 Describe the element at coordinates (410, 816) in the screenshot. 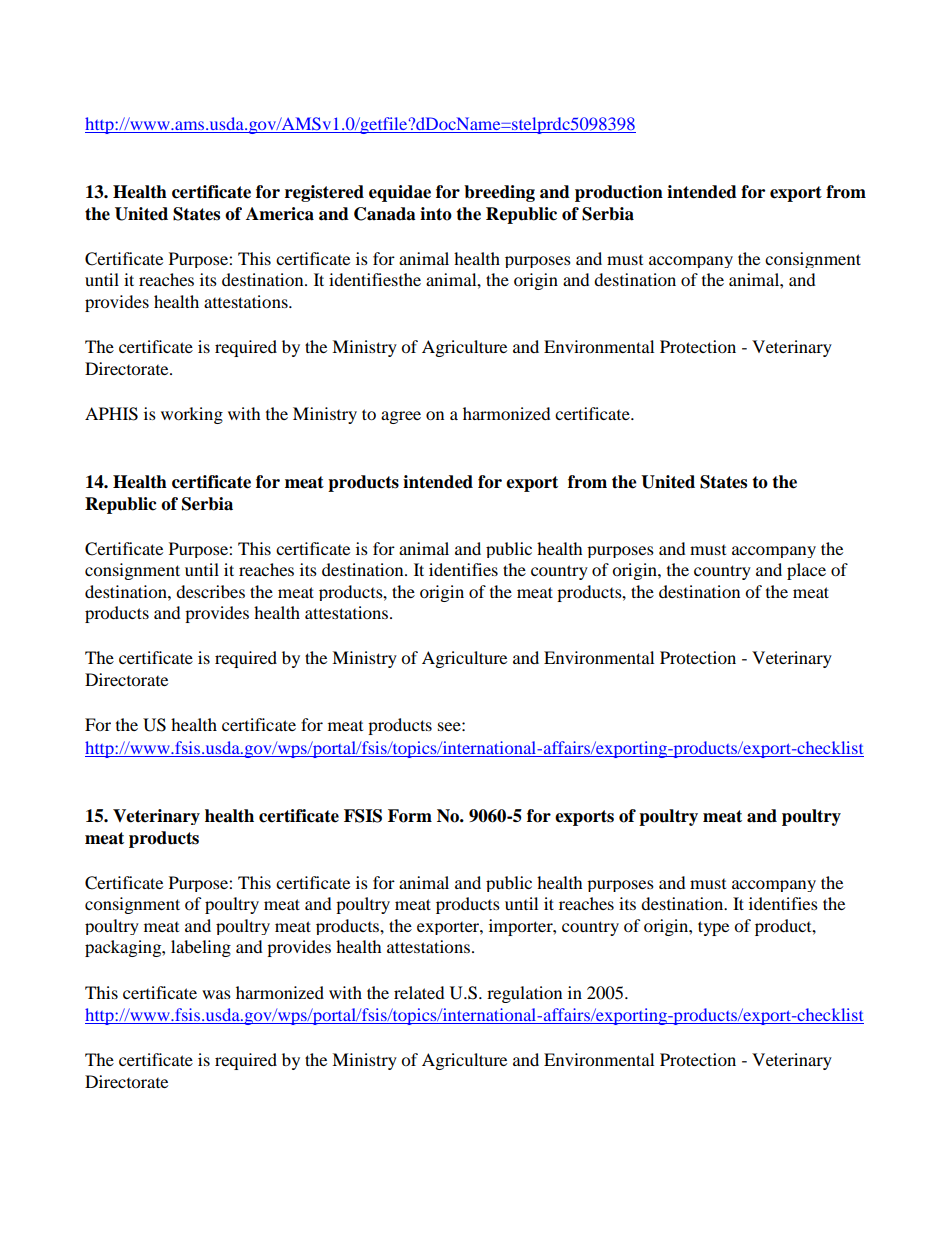

I see `Form` at that location.
